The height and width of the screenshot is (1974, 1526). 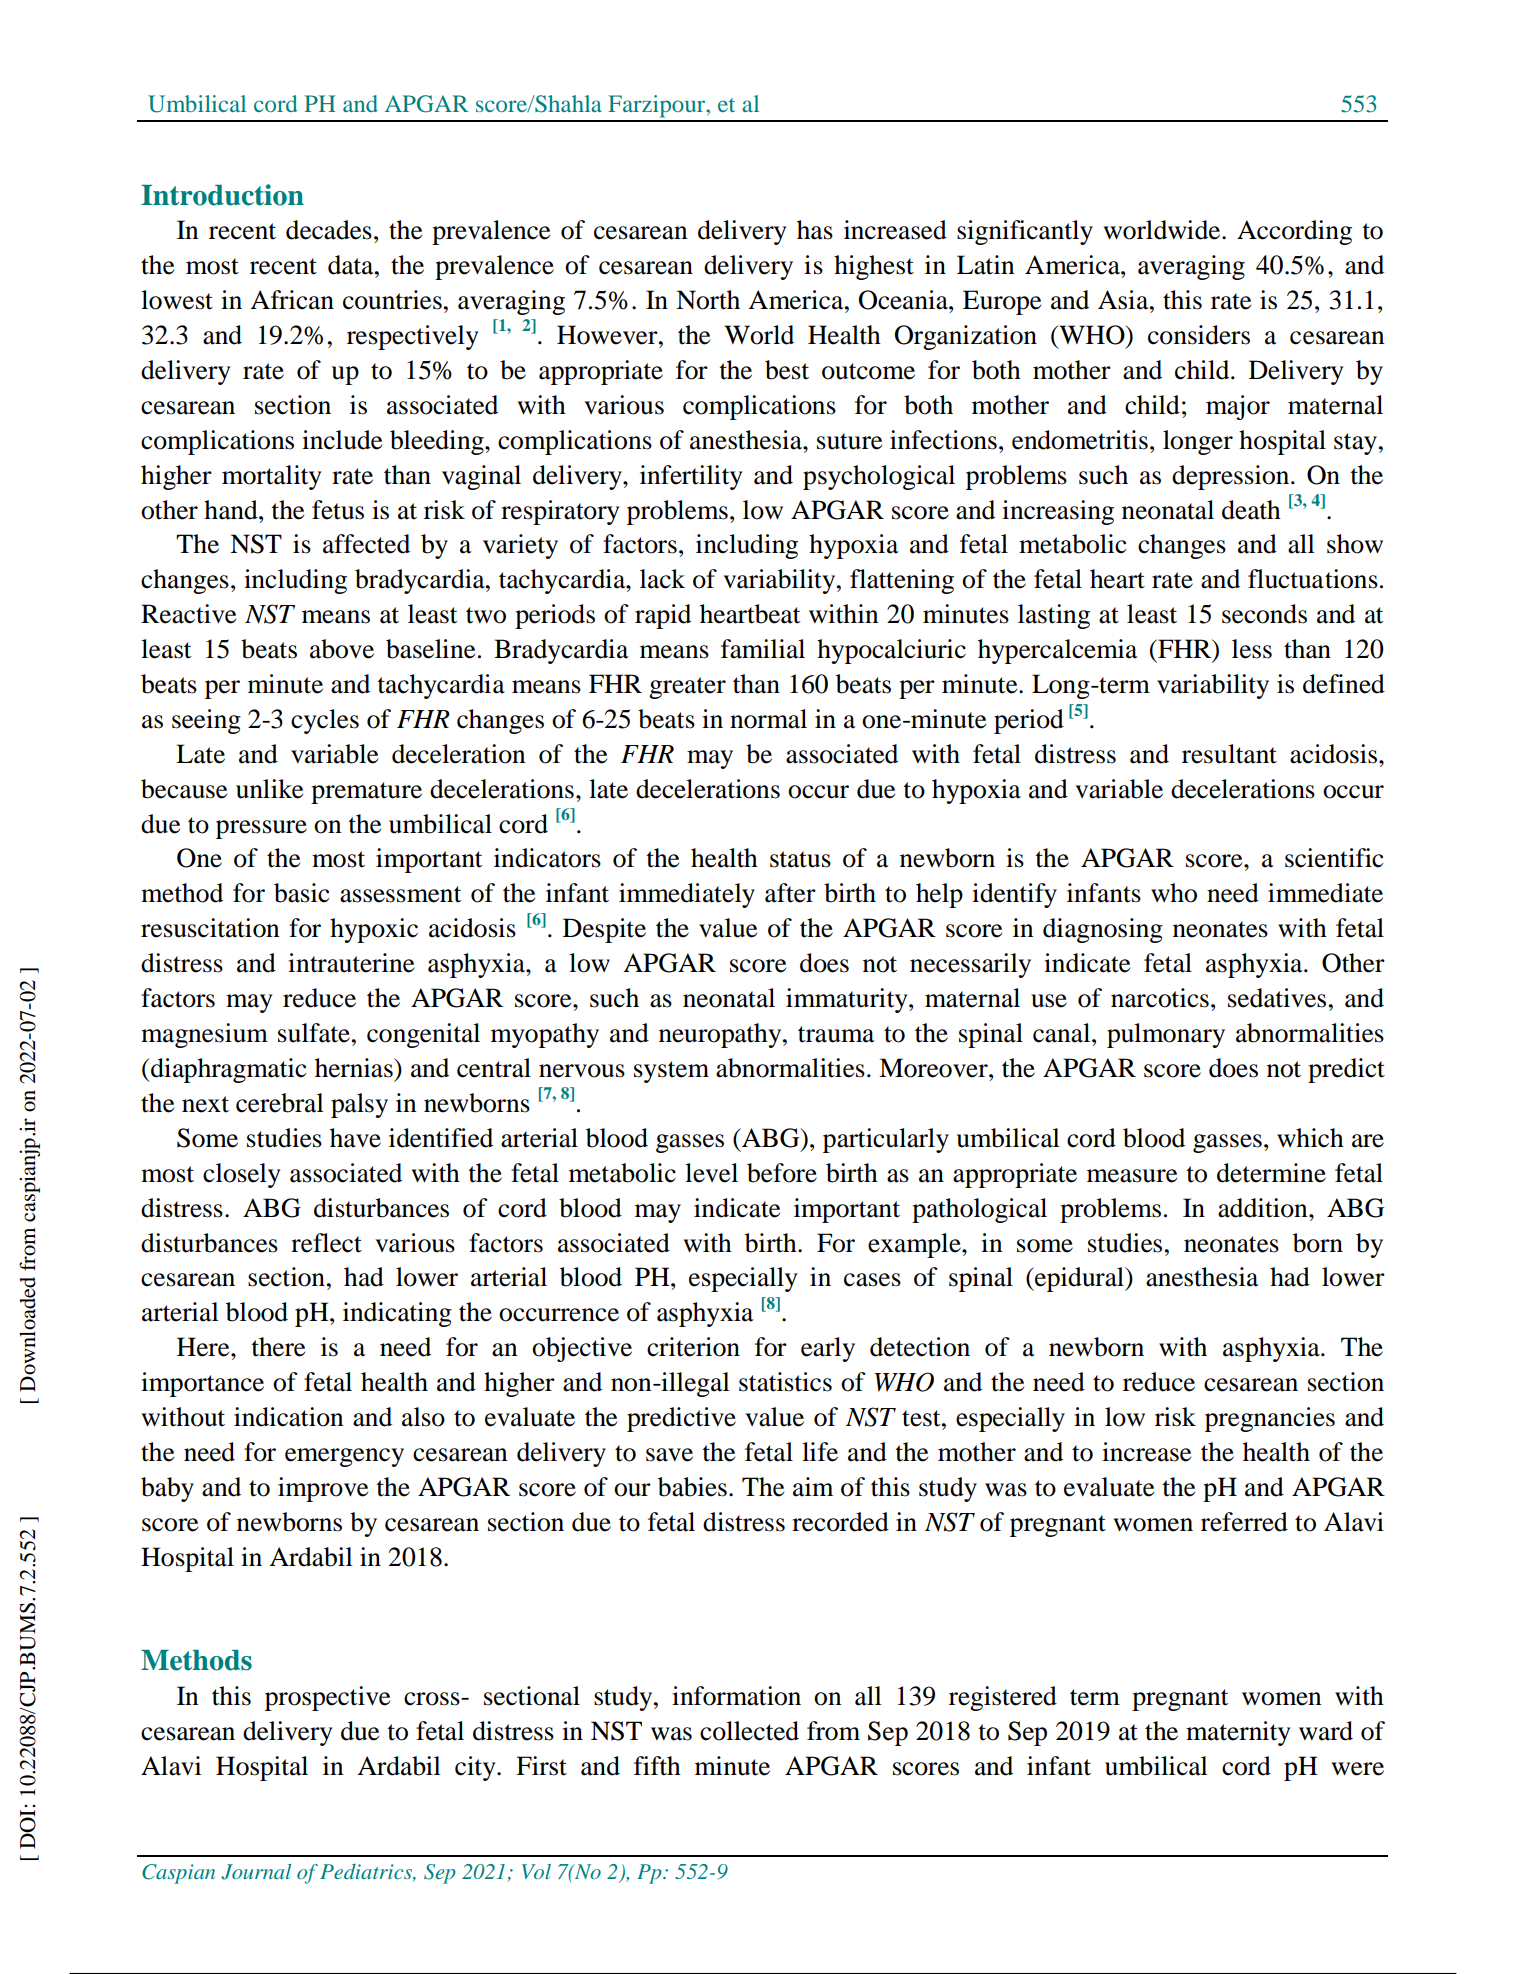 I want to click on status, so click(x=800, y=859).
